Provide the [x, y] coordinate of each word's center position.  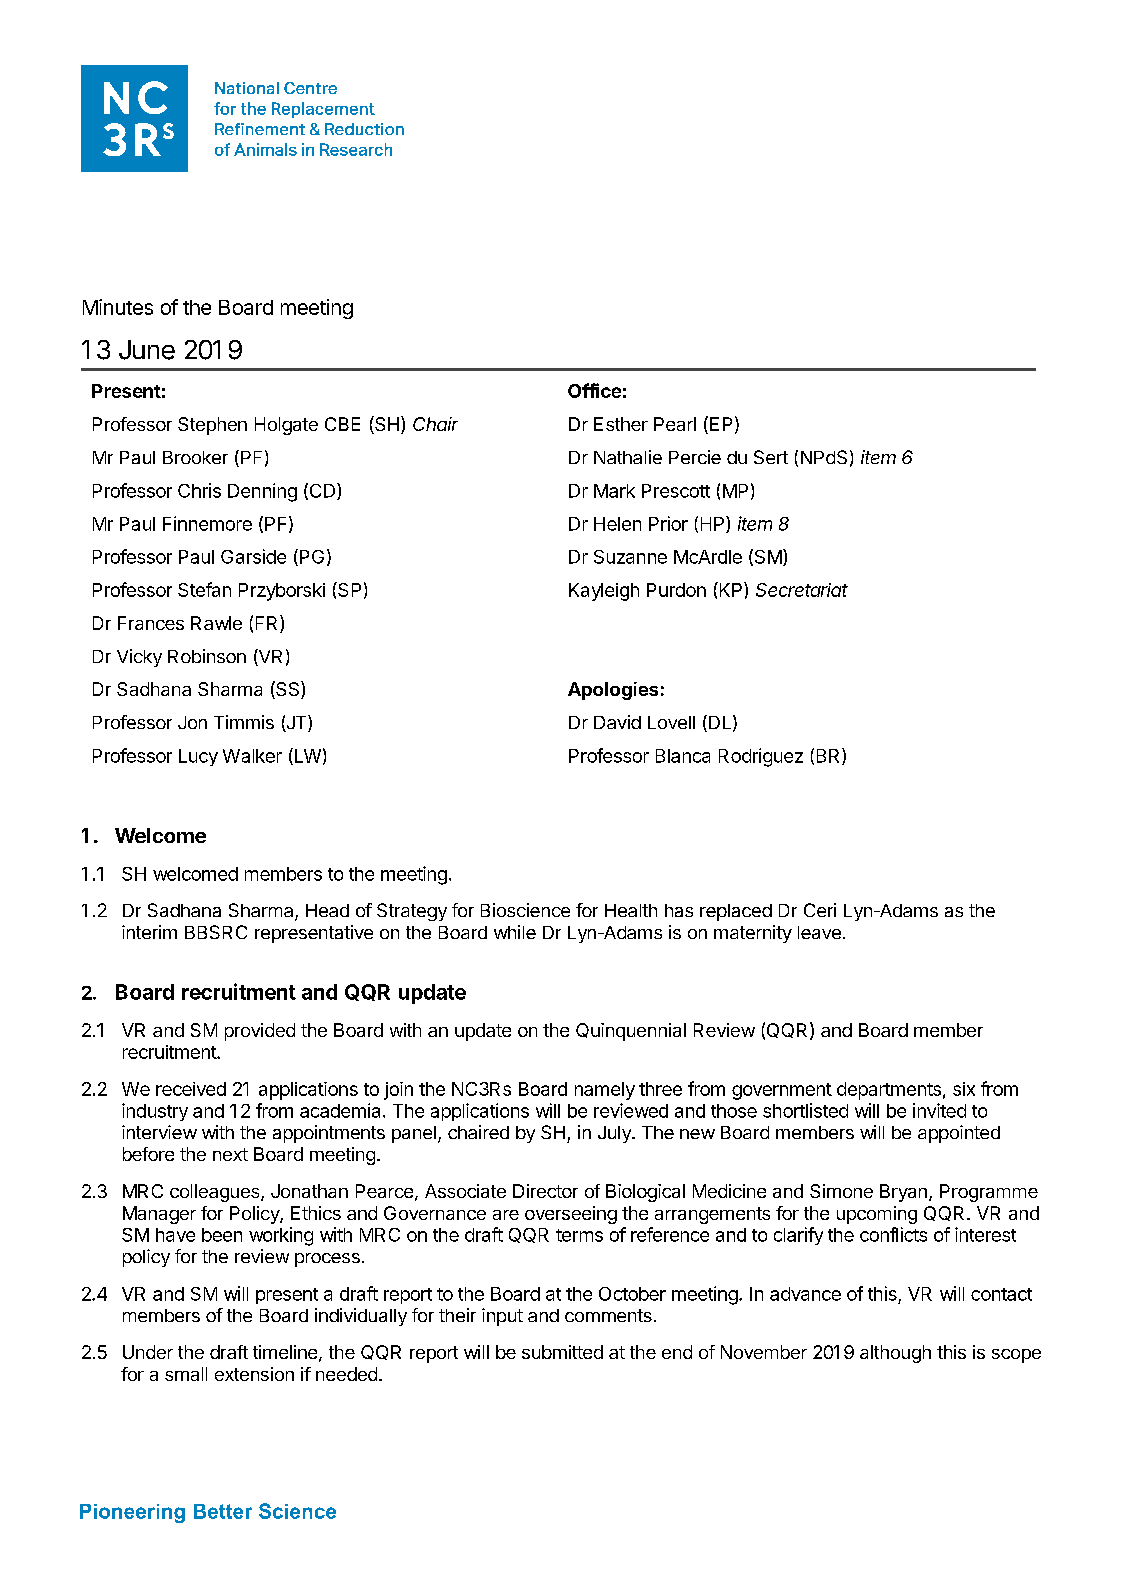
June [147, 350]
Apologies [613, 691]
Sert [771, 457]
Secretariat [802, 590]
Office [594, 390]
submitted [562, 1352]
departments [889, 1091]
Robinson [207, 656]
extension [254, 1374]
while [515, 932]
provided [260, 1032]
